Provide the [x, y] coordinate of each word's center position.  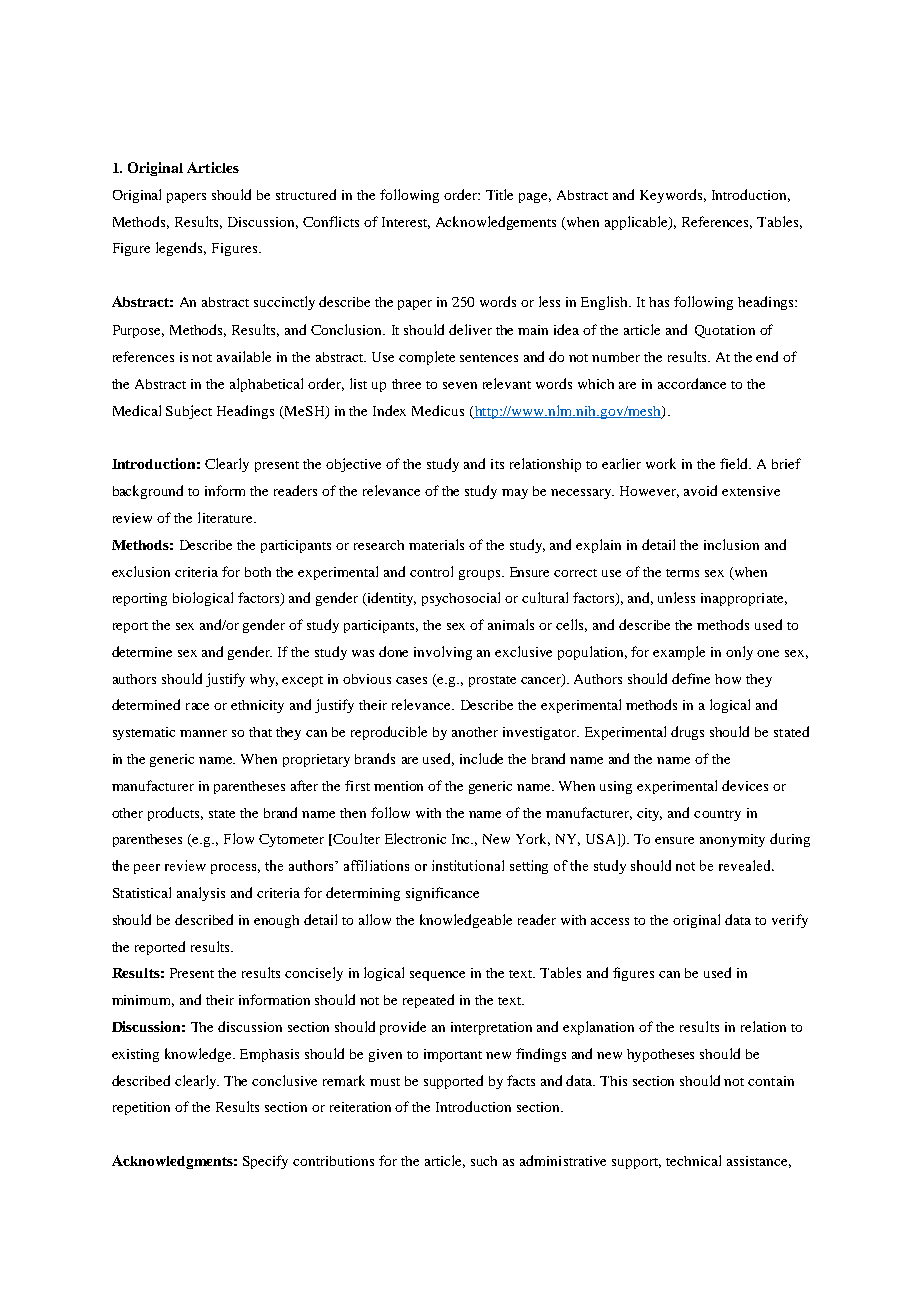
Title [499, 194]
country [717, 815]
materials [436, 544]
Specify [265, 1162]
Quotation [725, 331]
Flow [239, 838]
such [484, 1161]
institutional [468, 865]
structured [306, 194]
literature [226, 517]
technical [693, 1160]
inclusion [731, 544]
